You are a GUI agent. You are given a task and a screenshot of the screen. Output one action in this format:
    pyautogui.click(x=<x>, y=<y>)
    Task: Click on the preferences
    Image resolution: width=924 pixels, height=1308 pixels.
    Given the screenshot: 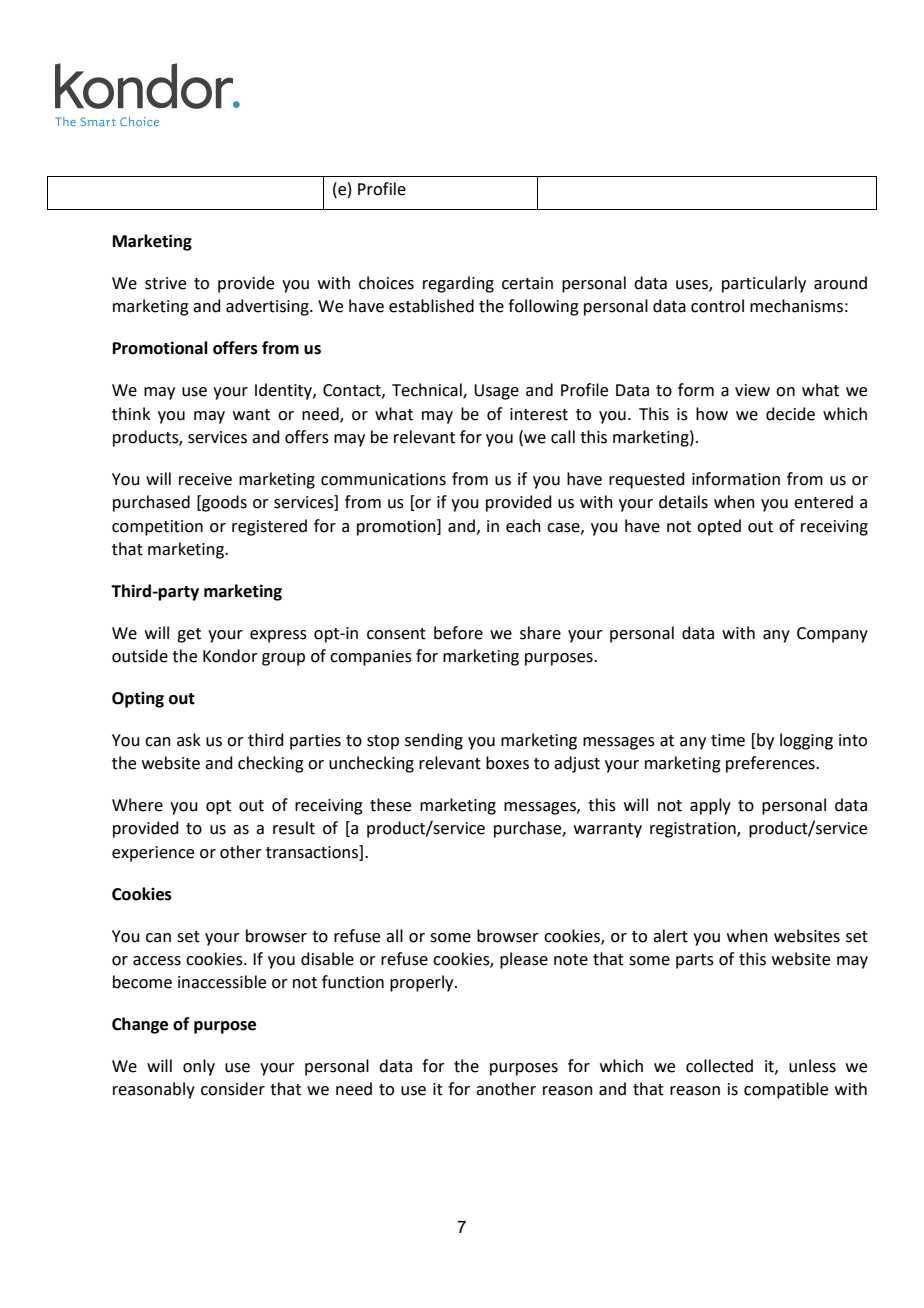 What is the action you would take?
    pyautogui.click(x=771, y=764)
